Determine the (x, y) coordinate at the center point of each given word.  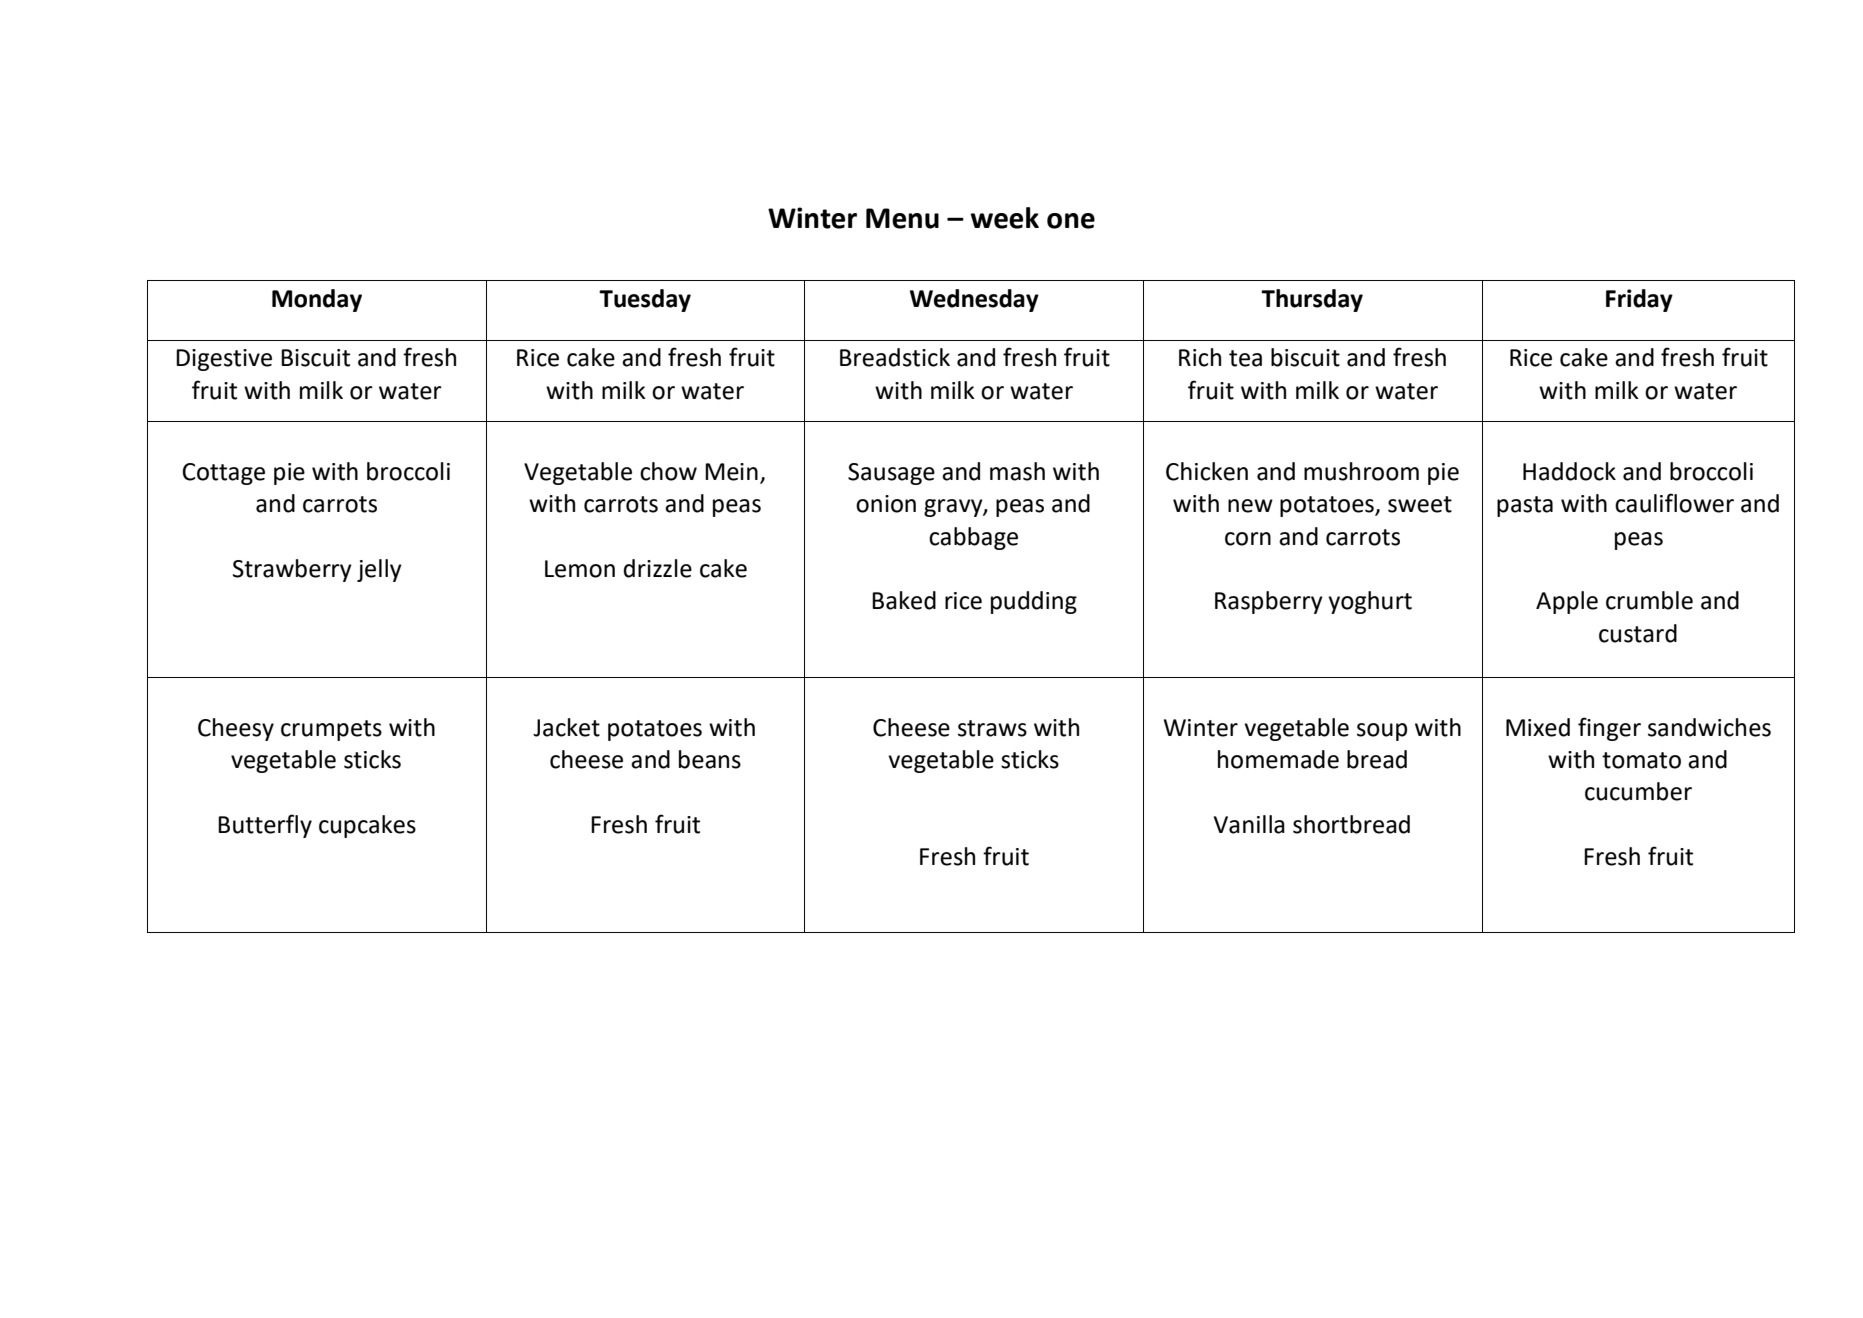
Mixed (1538, 727)
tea (1245, 358)
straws (992, 728)
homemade (1278, 759)
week (1004, 218)
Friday (1639, 300)
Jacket (566, 727)
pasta (1525, 506)
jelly (379, 570)
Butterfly (265, 826)
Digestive (224, 360)
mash (1017, 471)
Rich (1200, 357)
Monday (317, 300)
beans (710, 759)
